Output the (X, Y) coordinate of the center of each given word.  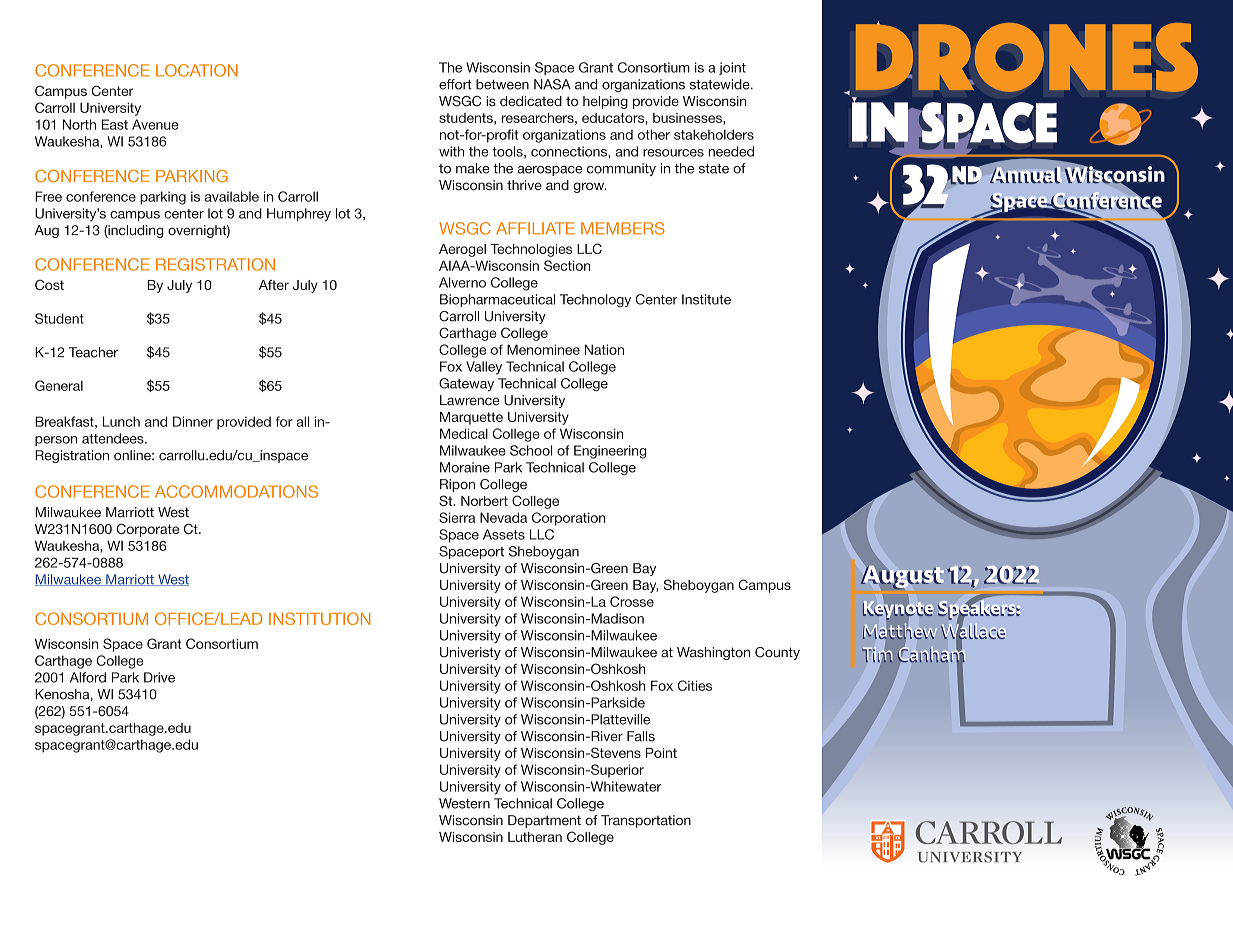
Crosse (632, 601)
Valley (484, 368)
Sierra (457, 517)
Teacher (93, 352)
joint (732, 68)
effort (455, 84)
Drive (159, 677)
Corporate (147, 530)
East (115, 124)
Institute (706, 299)
